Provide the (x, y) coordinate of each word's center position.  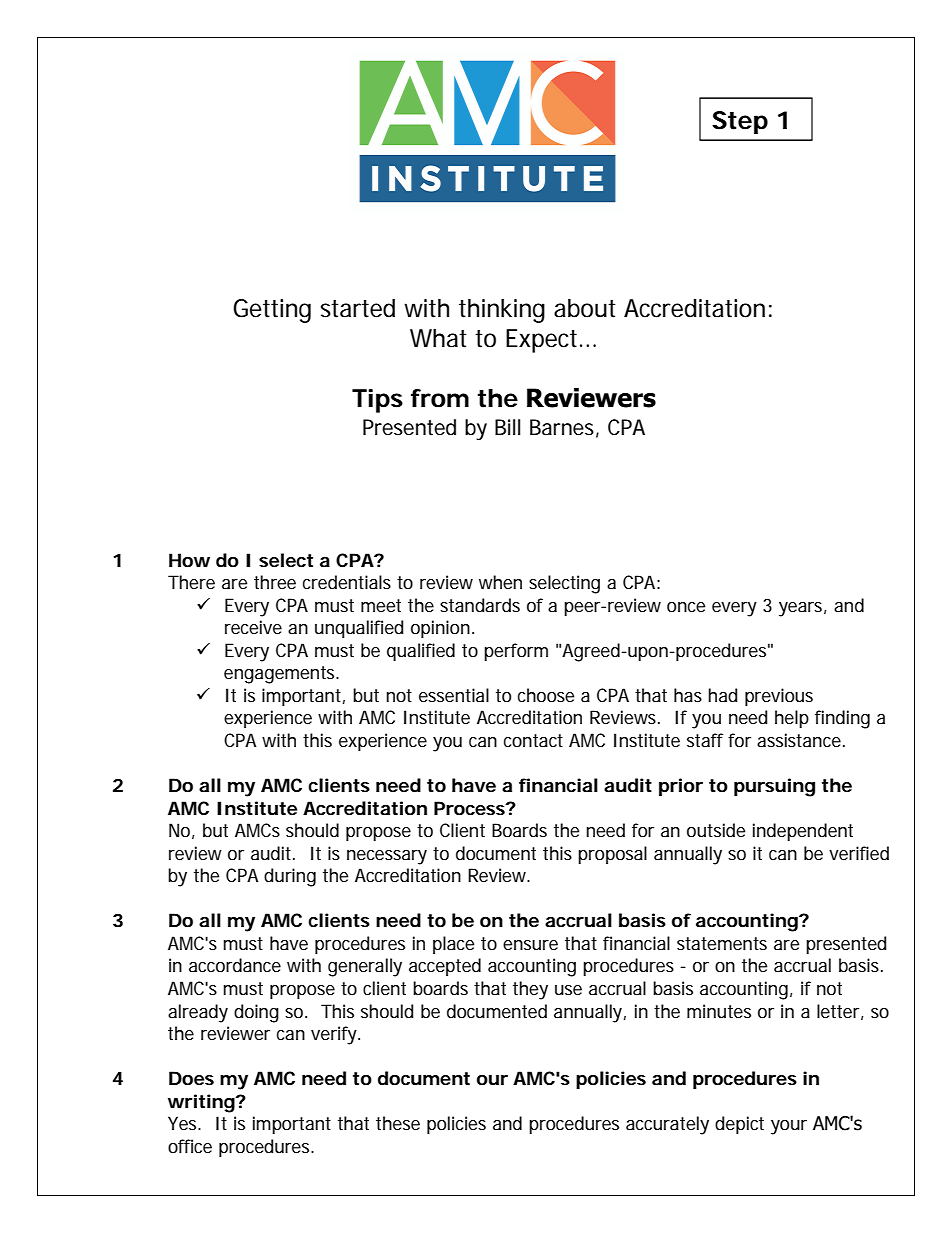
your (789, 1127)
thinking (502, 311)
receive (253, 627)
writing (202, 1103)
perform (516, 652)
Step (740, 122)
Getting (272, 311)
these (398, 1123)
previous (779, 697)
